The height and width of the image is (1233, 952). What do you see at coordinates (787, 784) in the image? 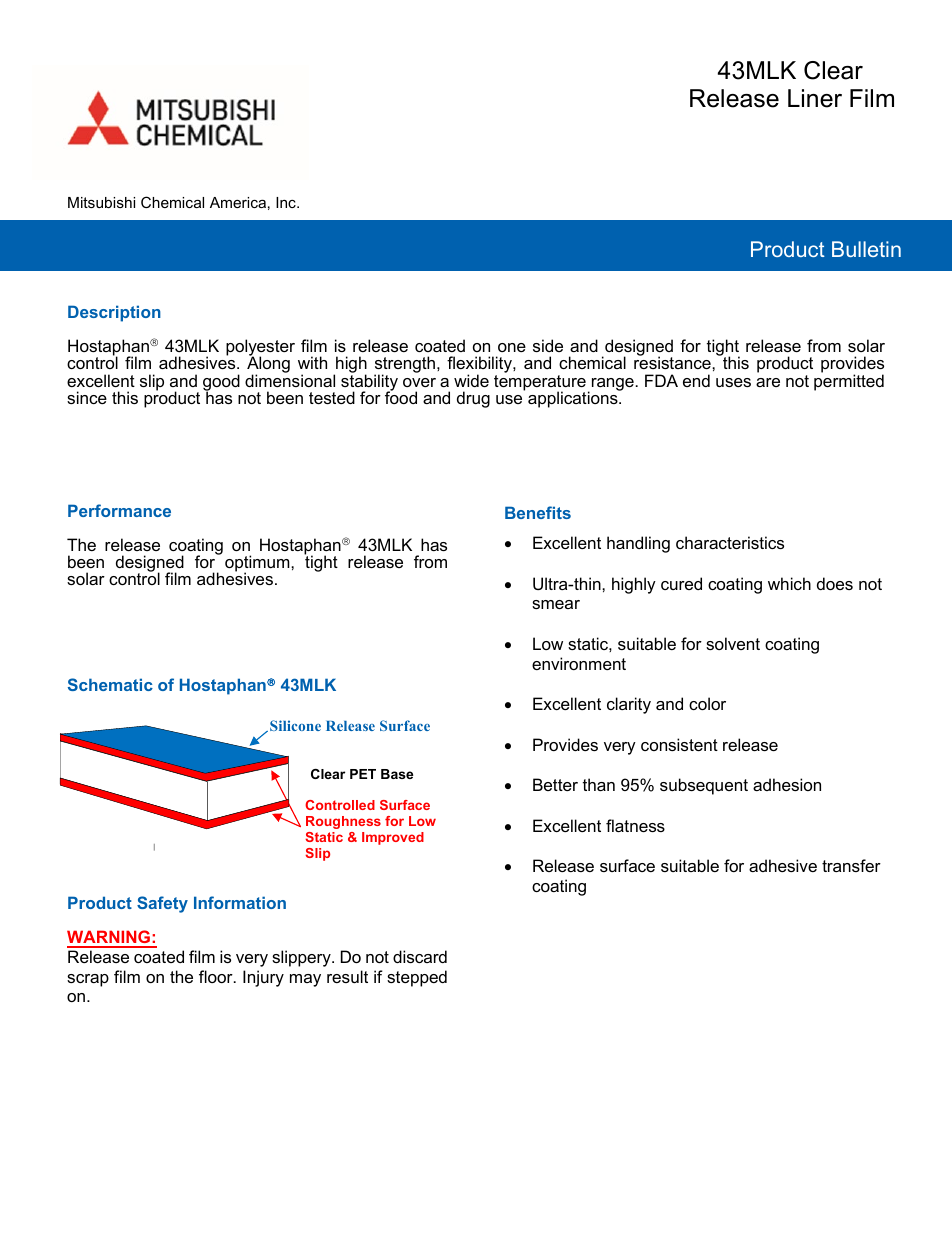
I see `adhesion` at bounding box center [787, 784].
